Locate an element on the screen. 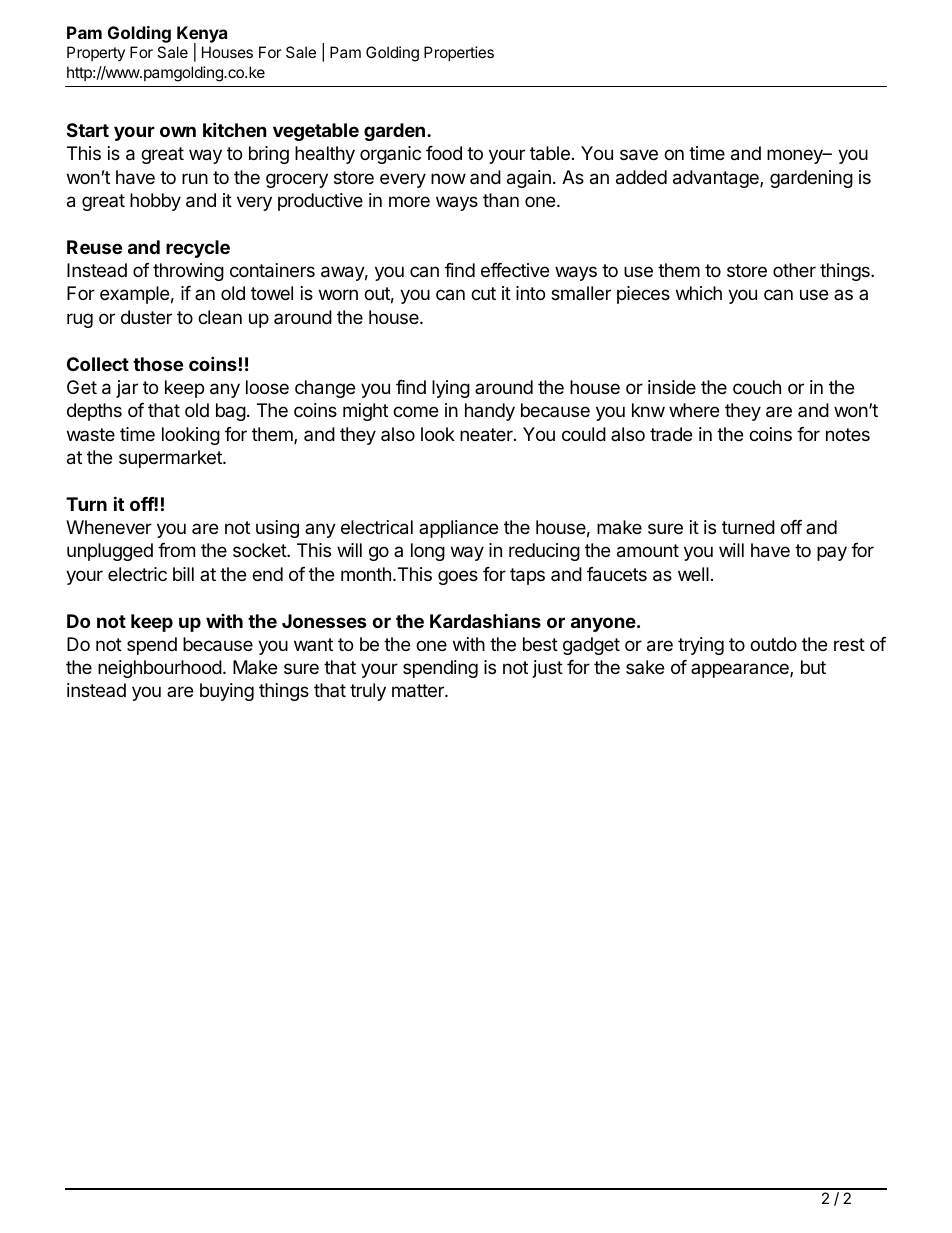 Image resolution: width=952 pixels, height=1233 pixels. money is located at coordinates (796, 156).
